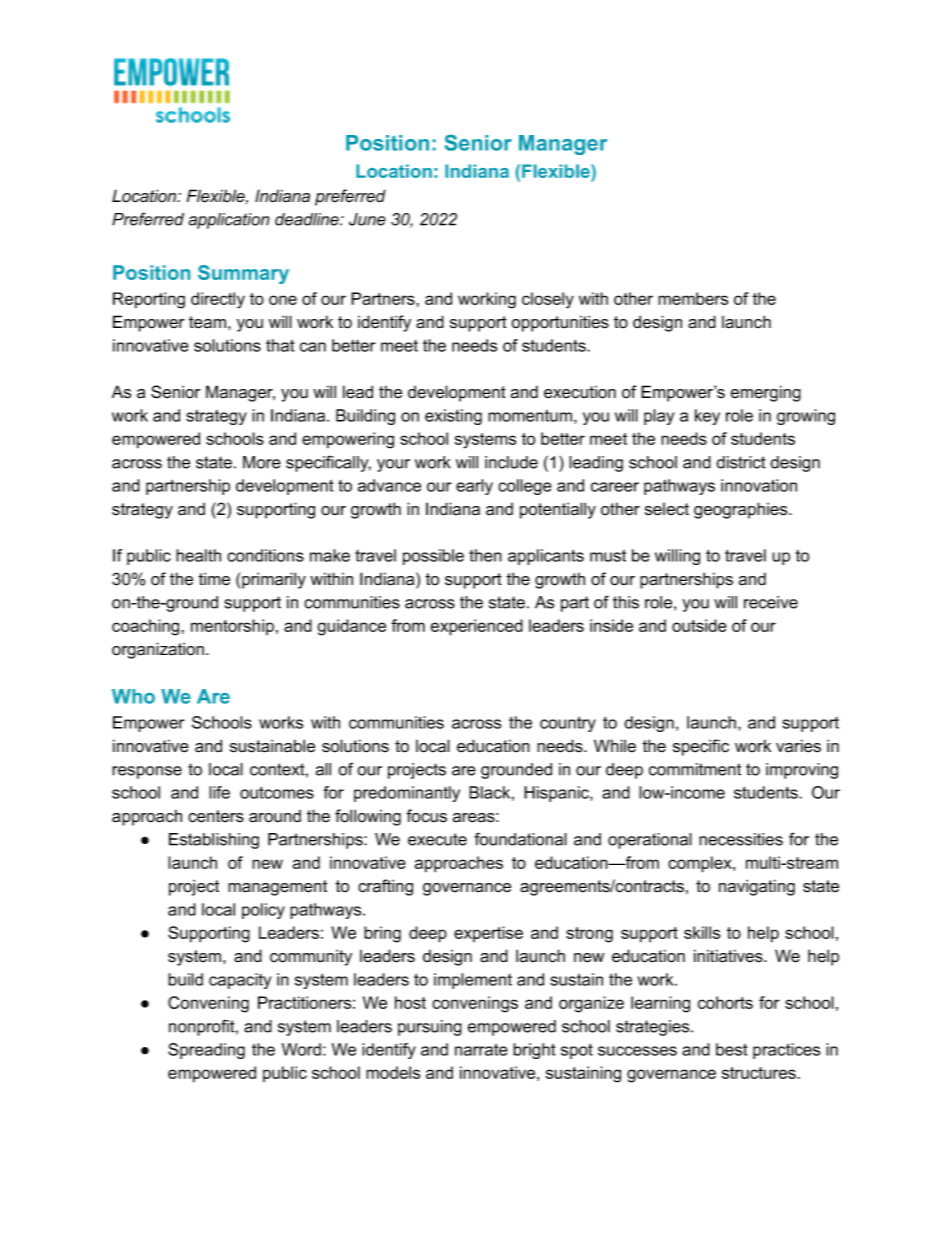 This image has width=952, height=1233. What do you see at coordinates (741, 839) in the image?
I see `necessities` at bounding box center [741, 839].
